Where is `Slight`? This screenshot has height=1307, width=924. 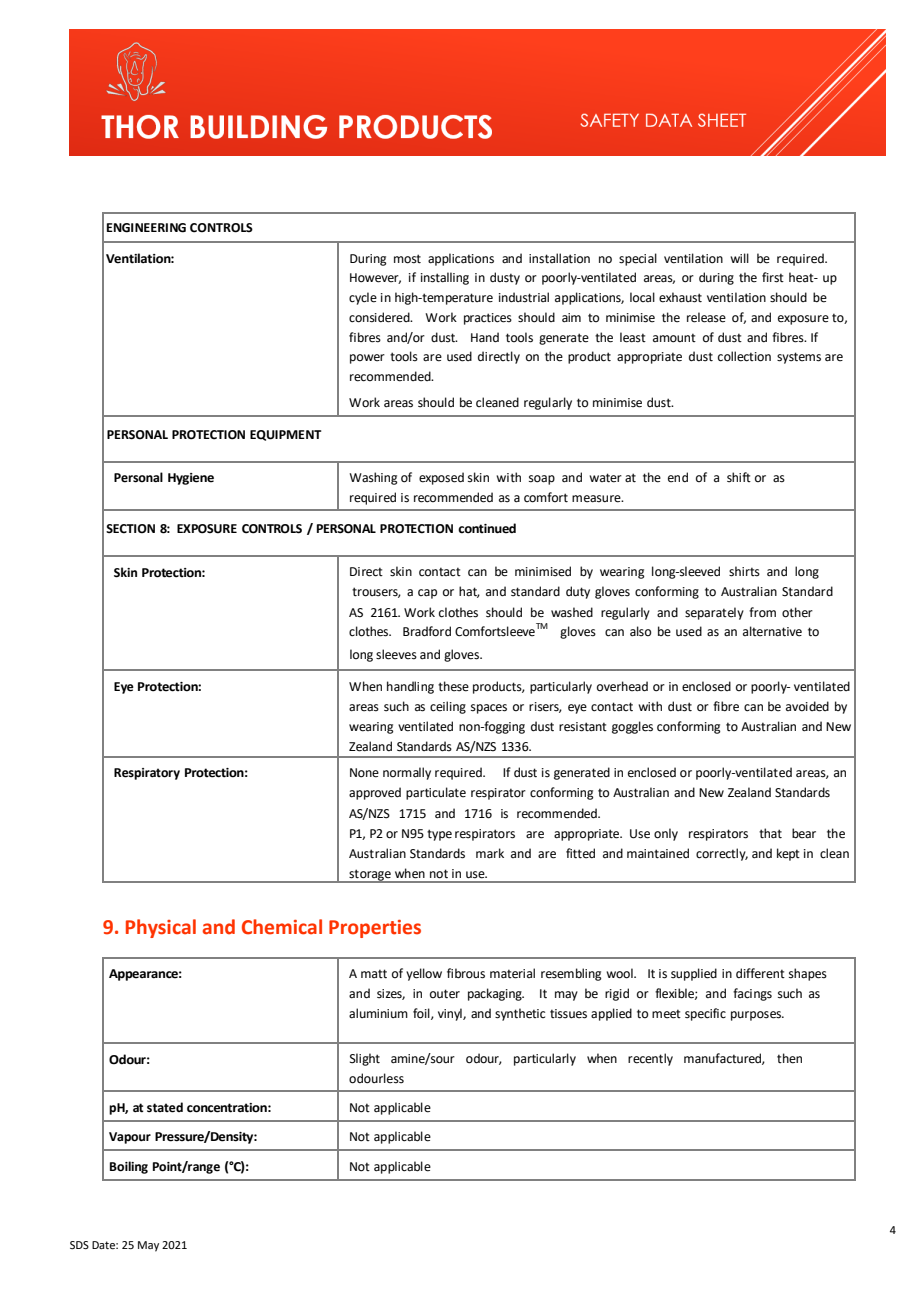 Slight is located at coordinates (365, 1059).
